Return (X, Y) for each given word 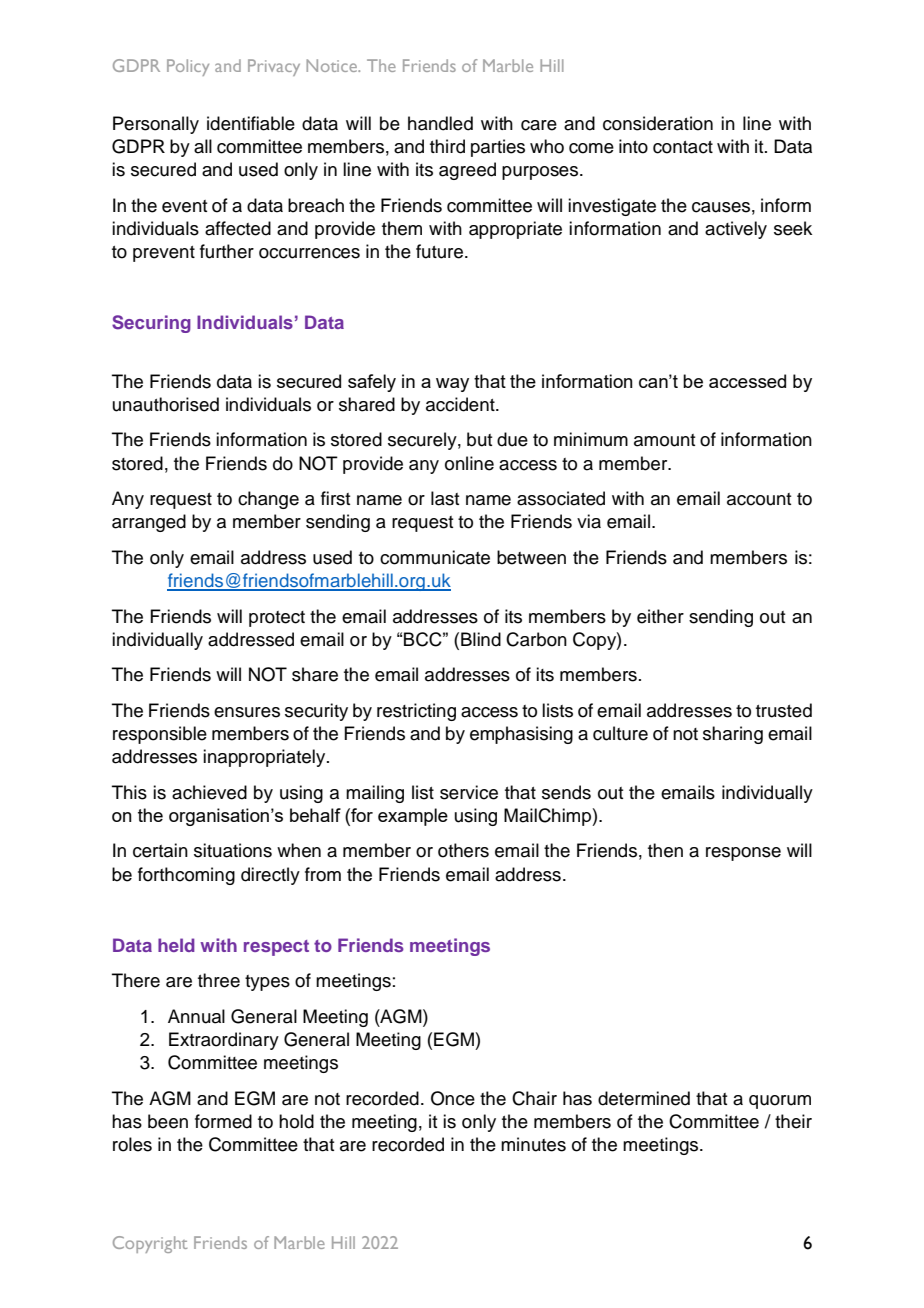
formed (223, 1121)
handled (440, 123)
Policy (188, 67)
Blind (481, 639)
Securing (151, 324)
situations (233, 850)
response (743, 854)
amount (664, 440)
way (452, 385)
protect (277, 619)
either (660, 616)
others (463, 850)
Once (453, 1098)
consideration (658, 123)
